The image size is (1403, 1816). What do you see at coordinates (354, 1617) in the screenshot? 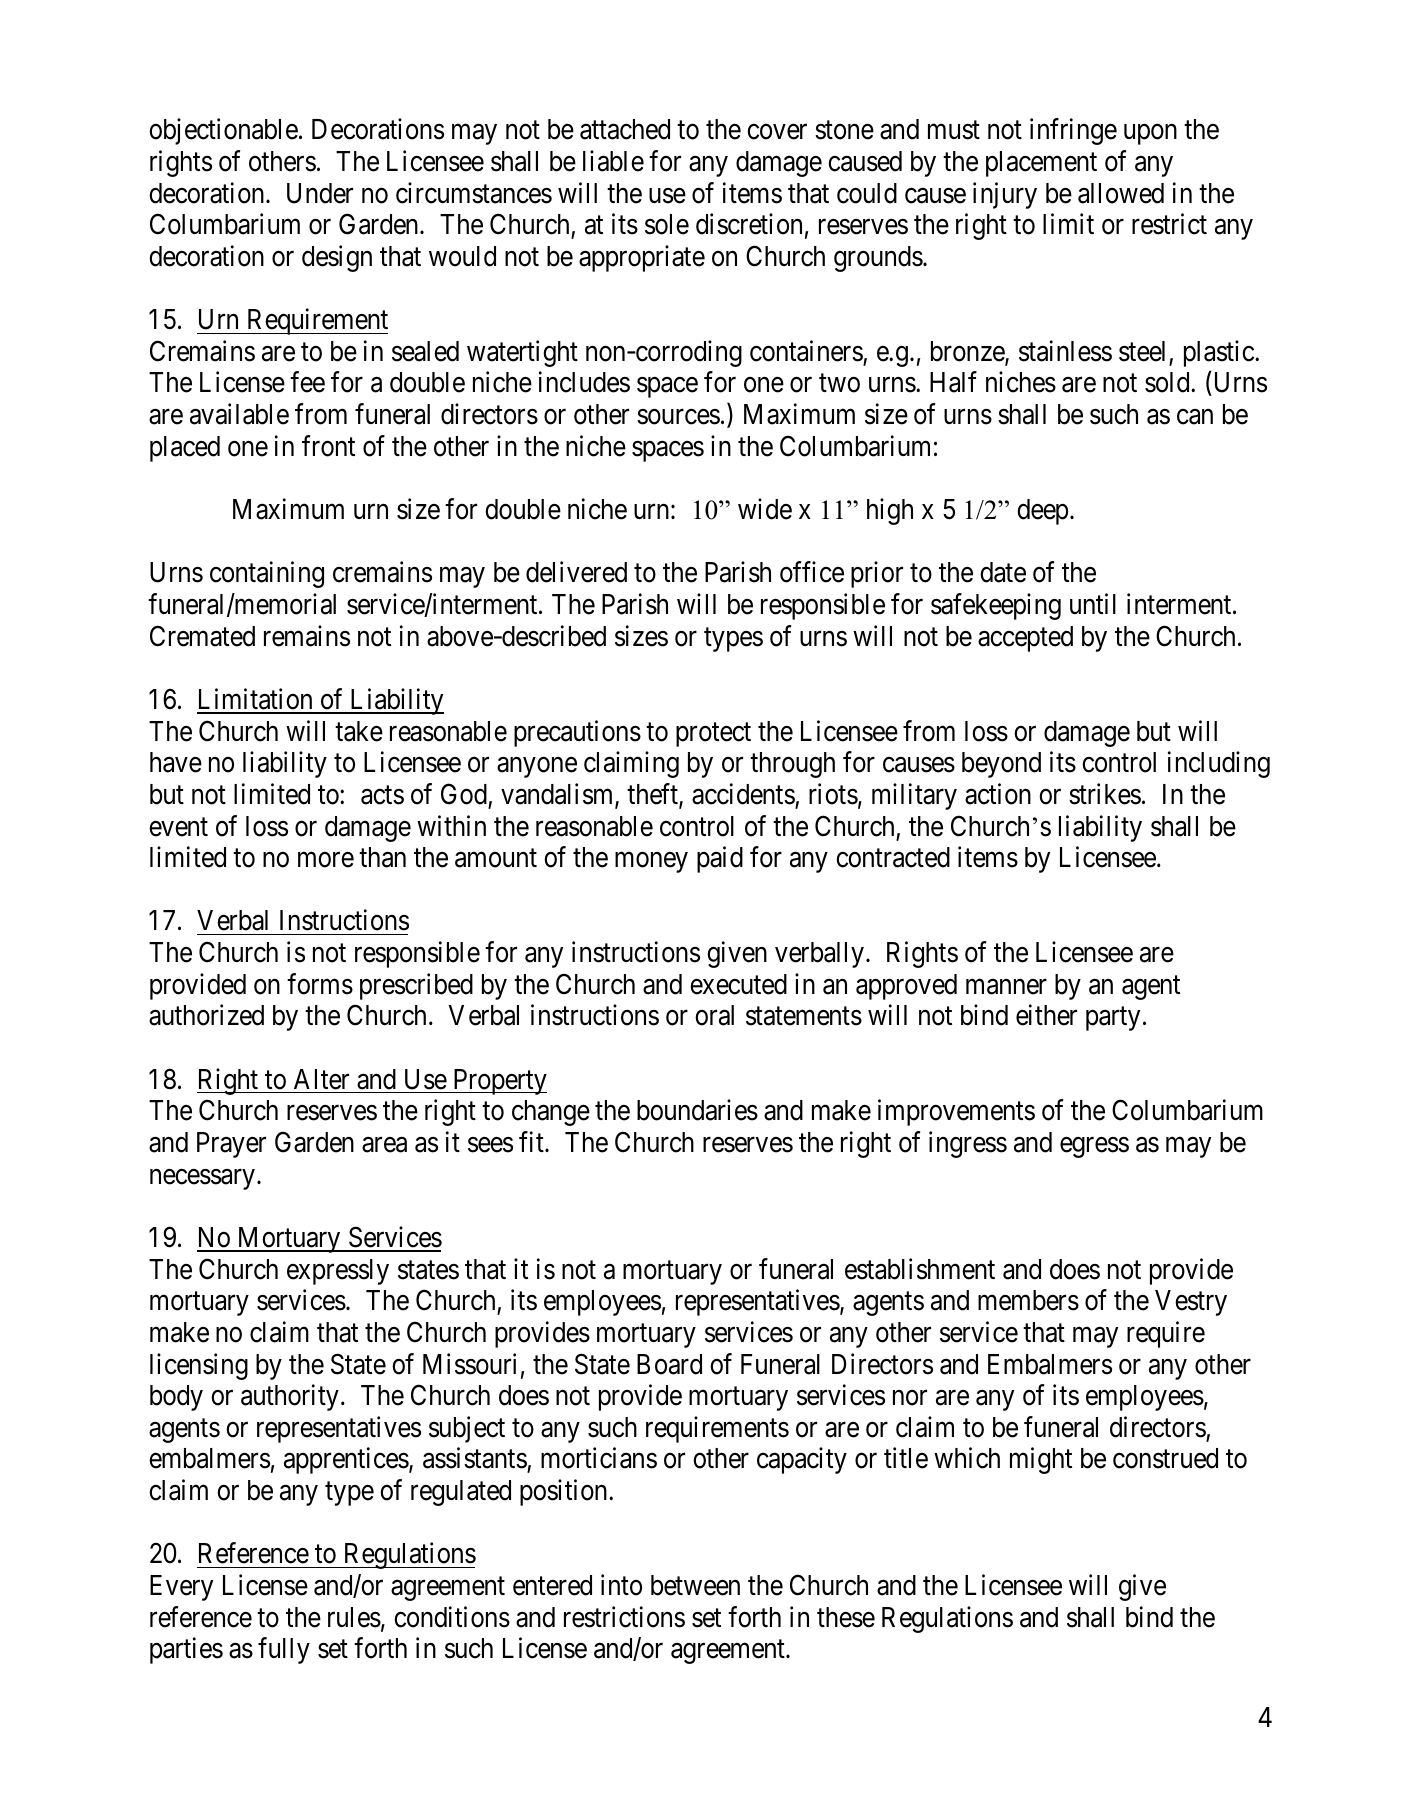
I see `rules` at bounding box center [354, 1617].
